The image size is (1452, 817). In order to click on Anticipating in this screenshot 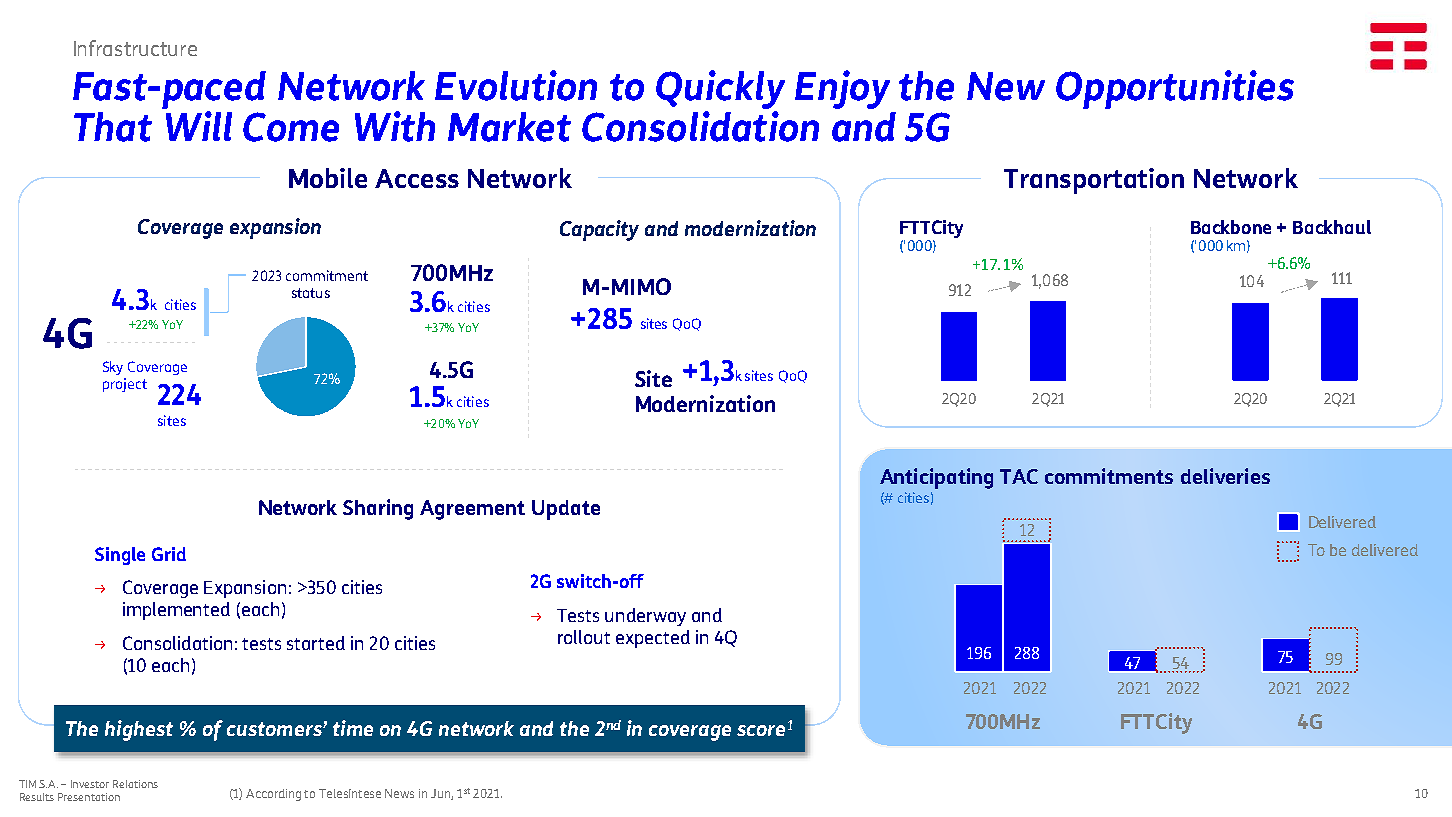, I will do `click(936, 478)`.
